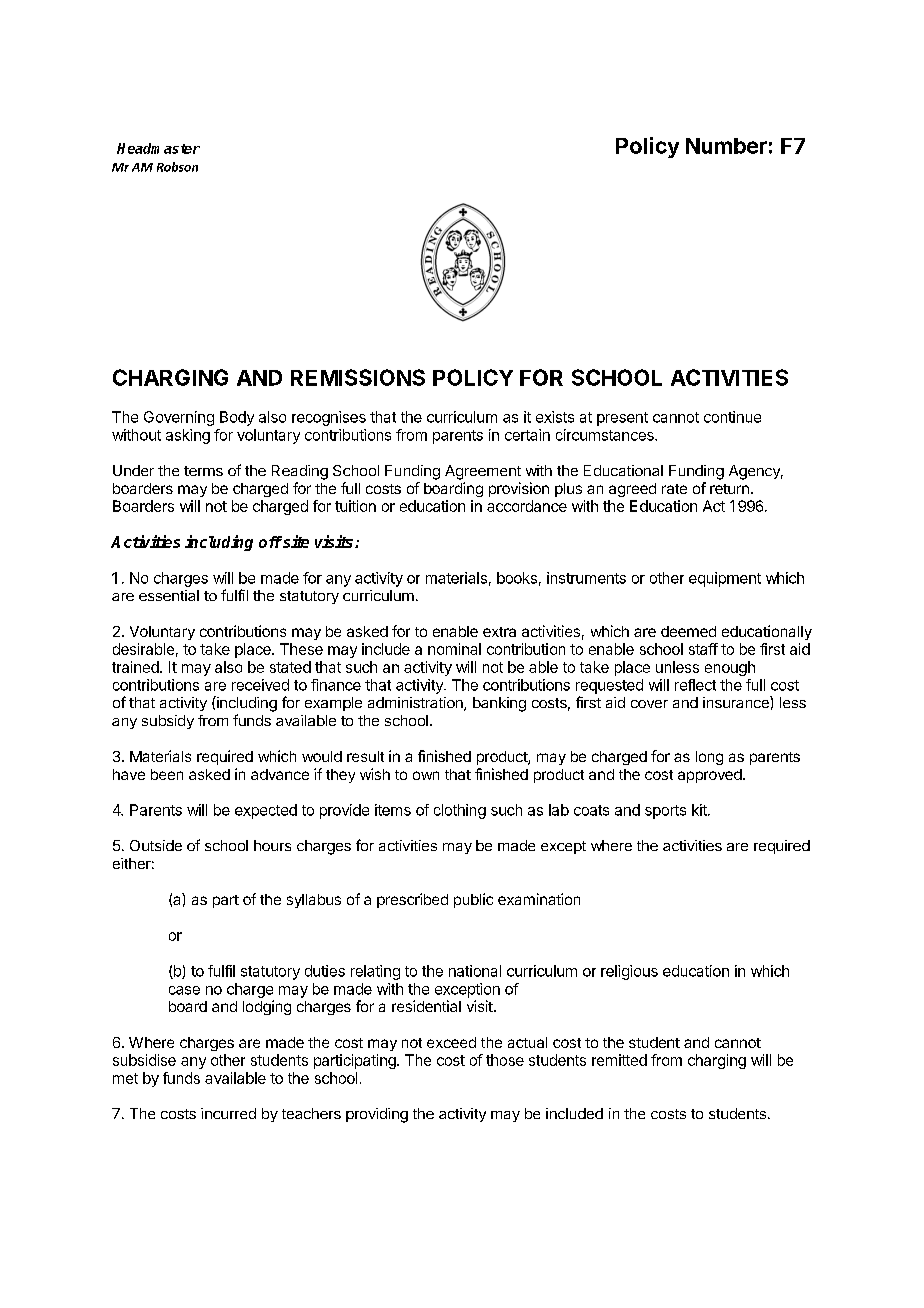  Describe the element at coordinates (726, 146) in the screenshot. I see `Number` at that location.
